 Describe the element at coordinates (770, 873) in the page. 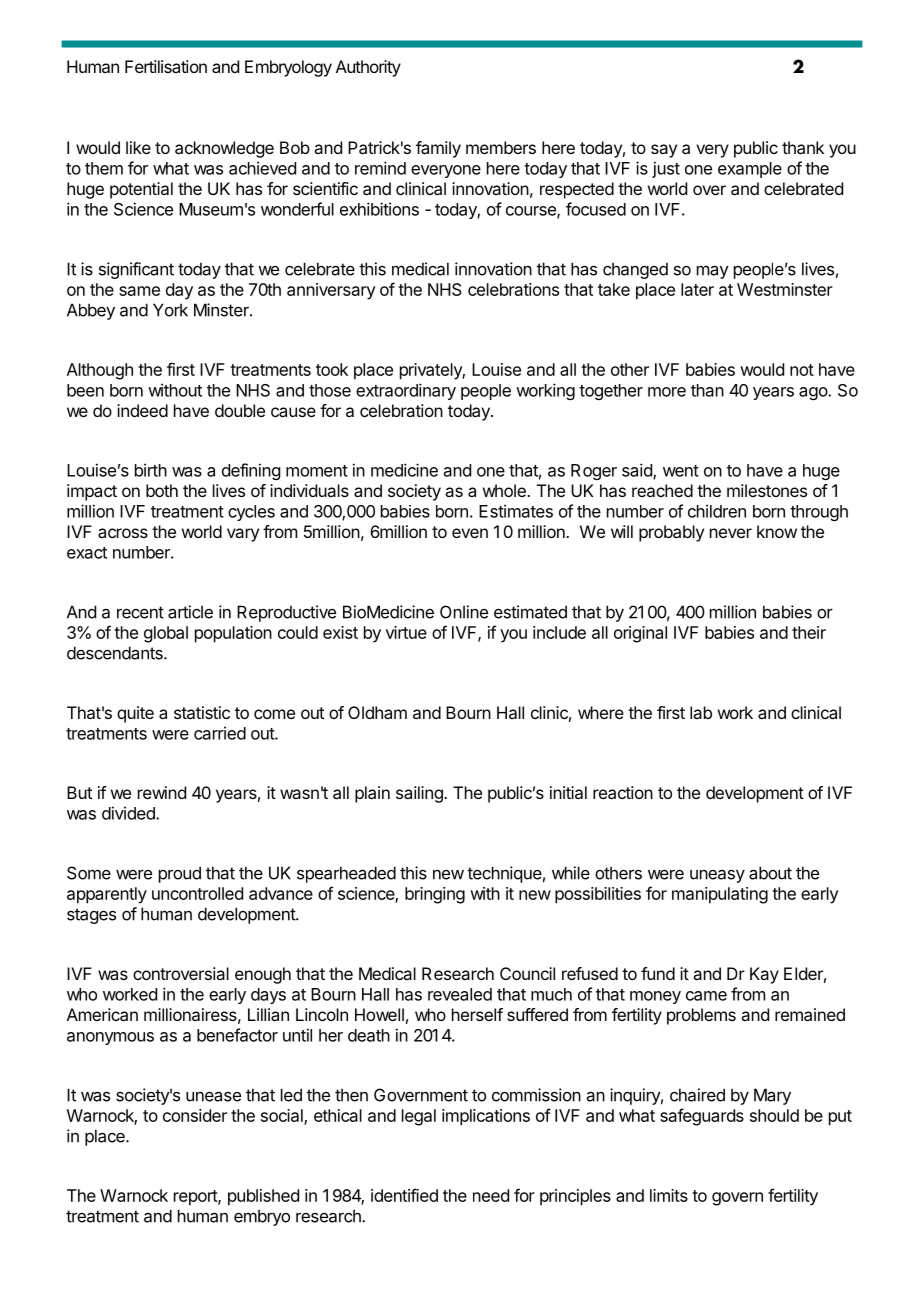

I see `about` at that location.
